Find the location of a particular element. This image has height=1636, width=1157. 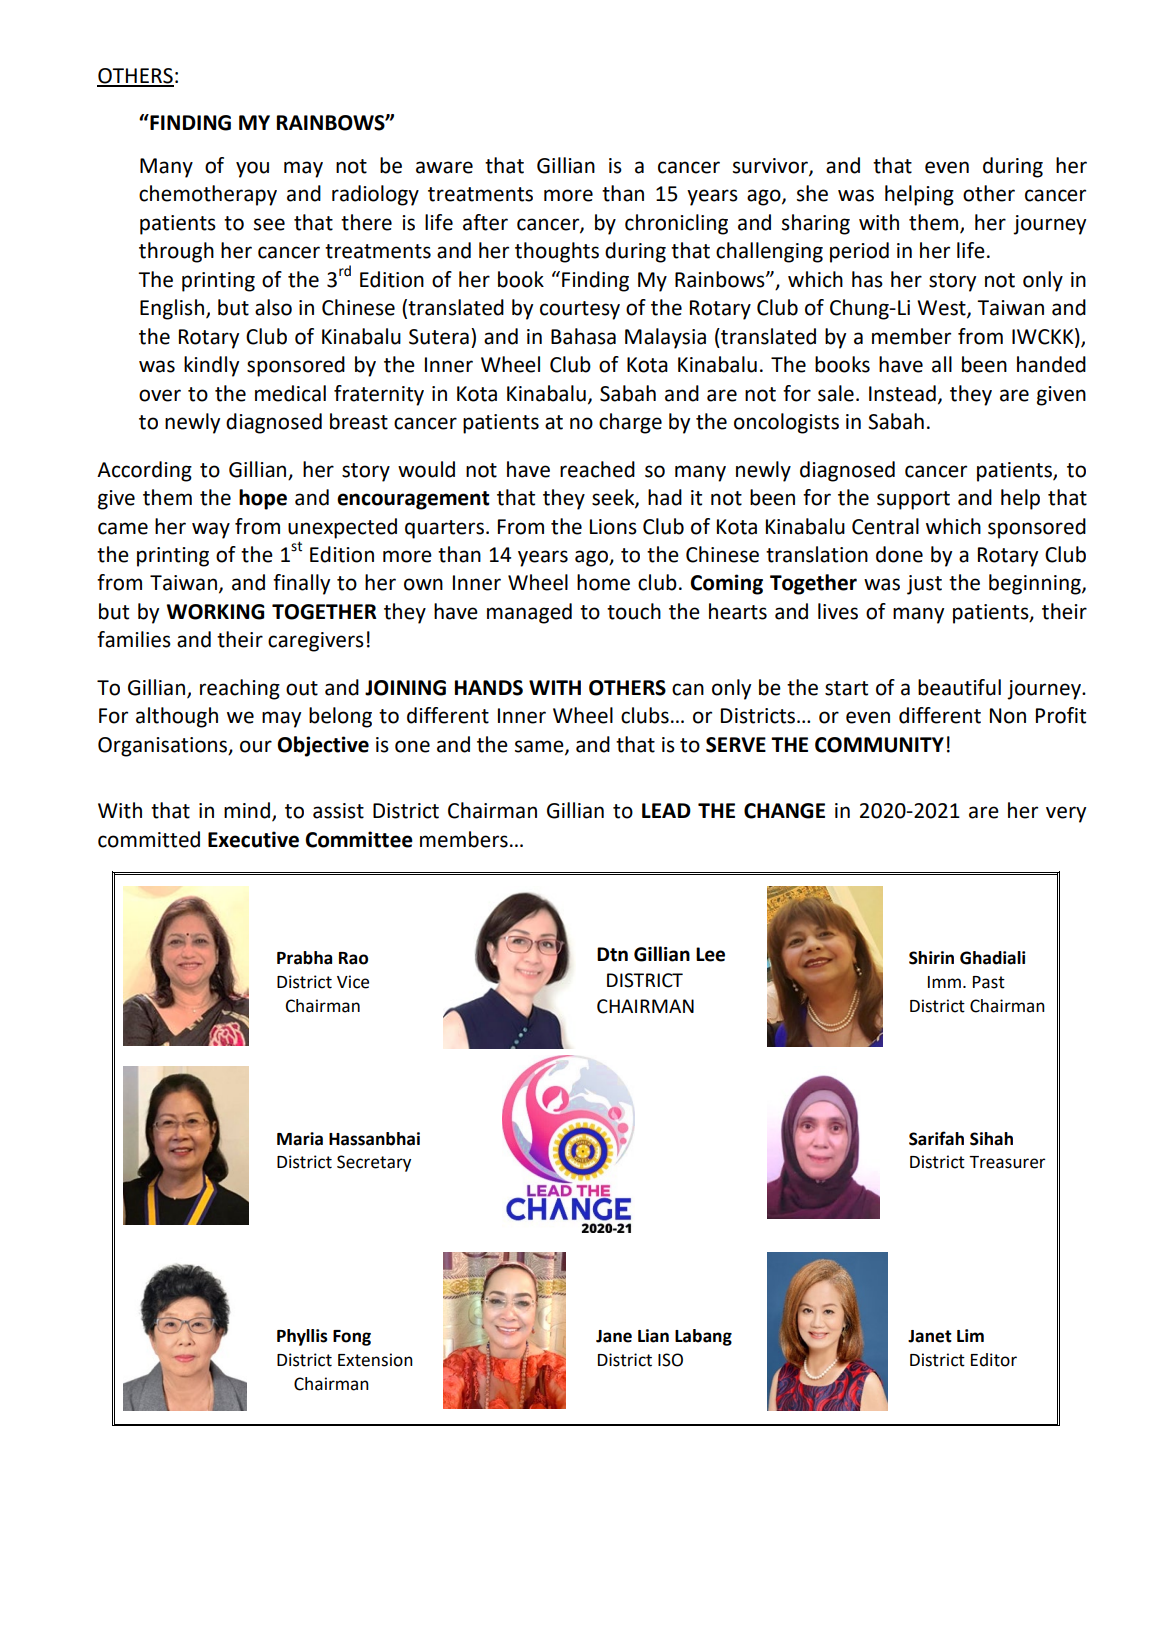

Rao is located at coordinates (353, 958).
